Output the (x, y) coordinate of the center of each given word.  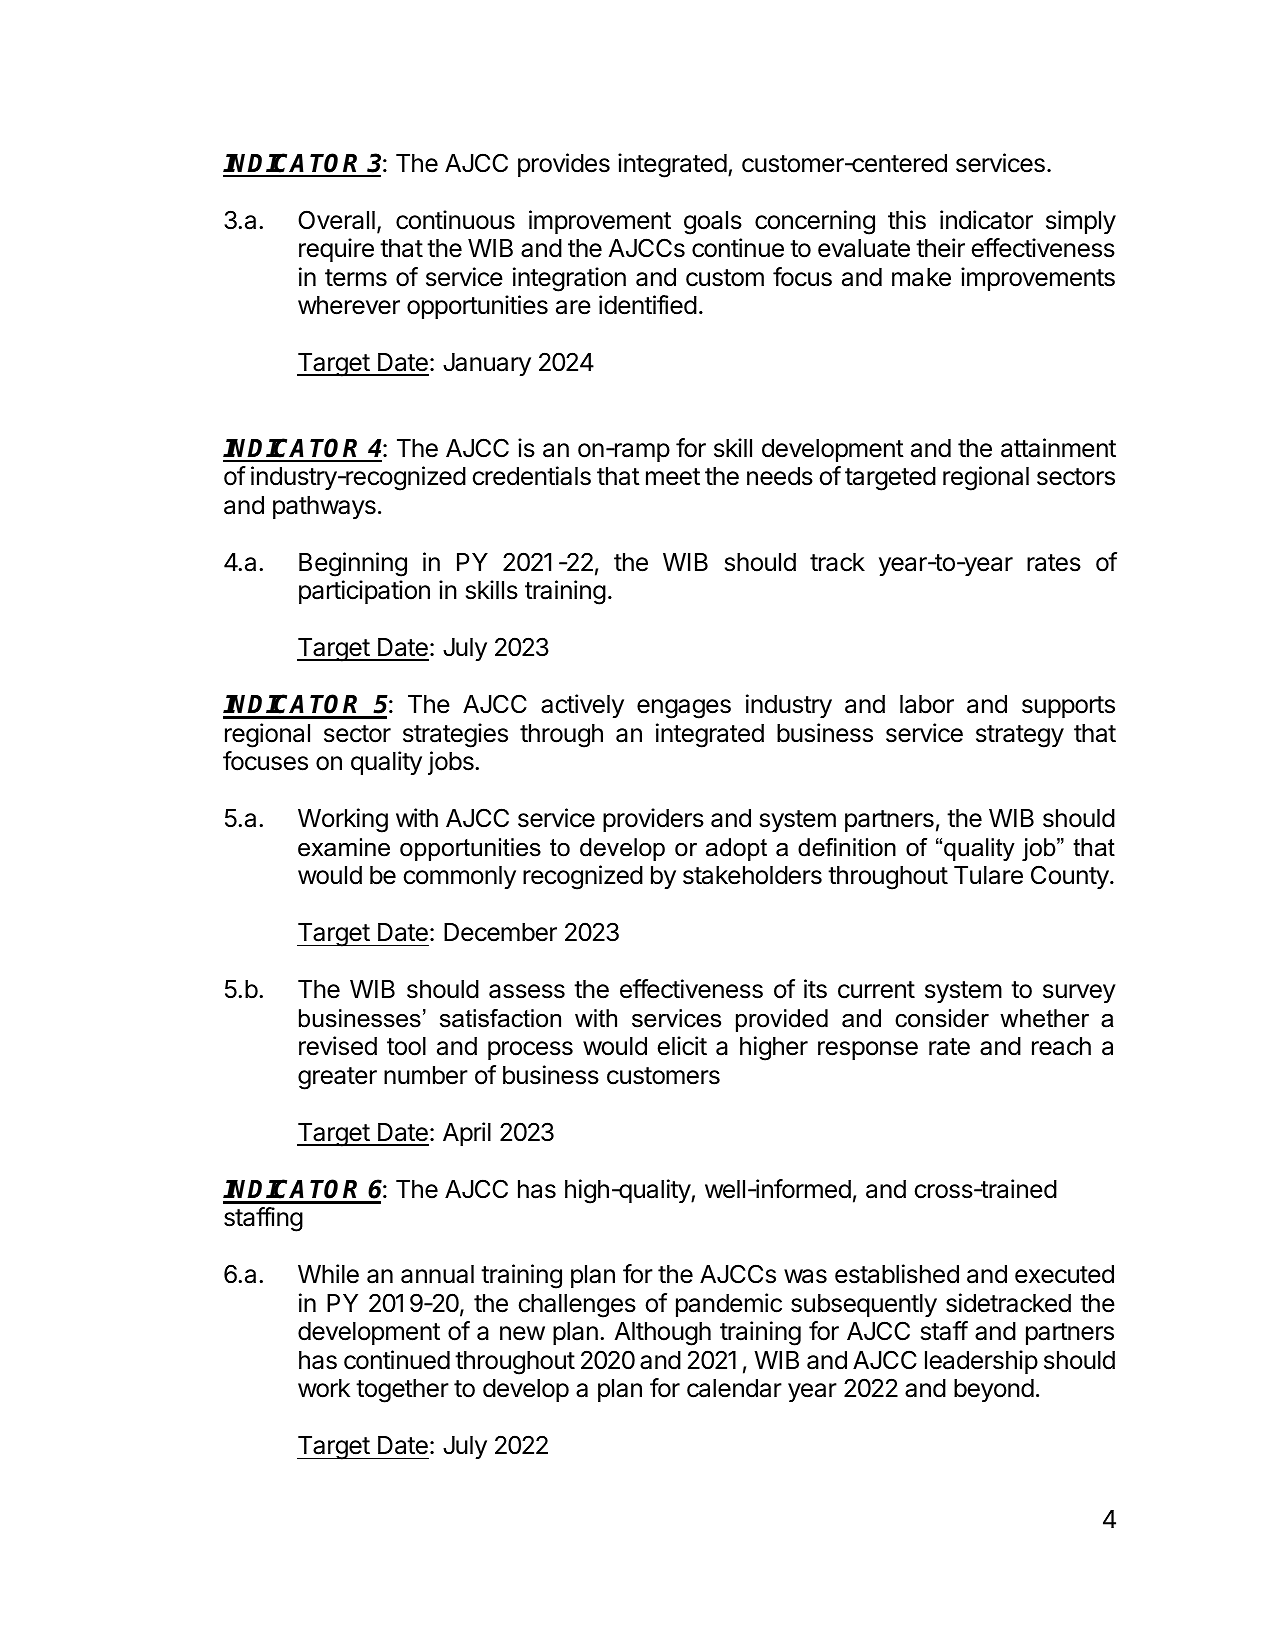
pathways (324, 507)
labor (927, 704)
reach (1061, 1046)
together (402, 1391)
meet (673, 477)
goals (713, 223)
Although (663, 1334)
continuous (455, 220)
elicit (682, 1046)
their (940, 248)
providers (653, 820)
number (426, 1075)
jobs (452, 763)
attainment (1058, 448)
